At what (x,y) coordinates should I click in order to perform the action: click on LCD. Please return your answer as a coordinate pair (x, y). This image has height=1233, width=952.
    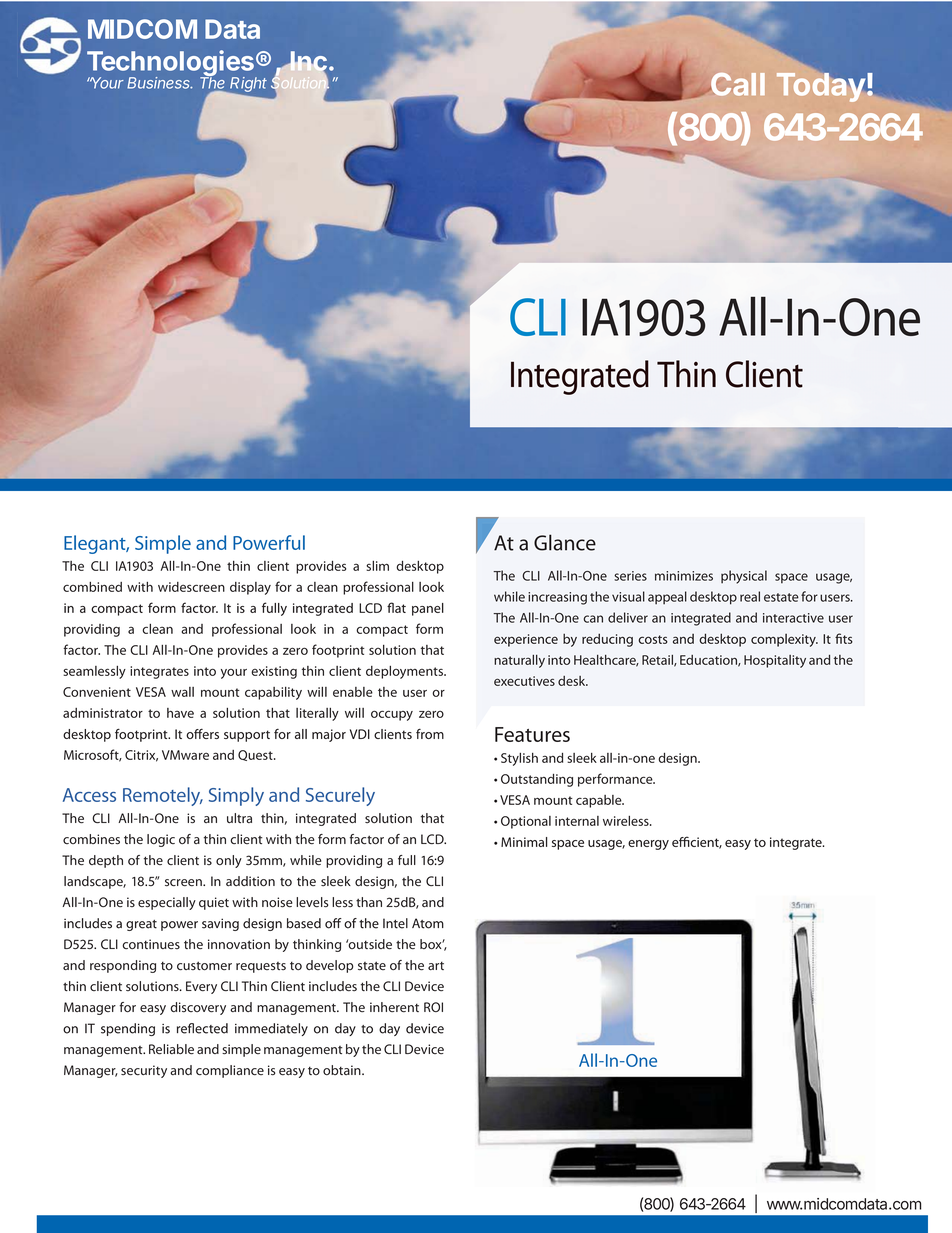
    Looking at the image, I should click on (433, 839).
